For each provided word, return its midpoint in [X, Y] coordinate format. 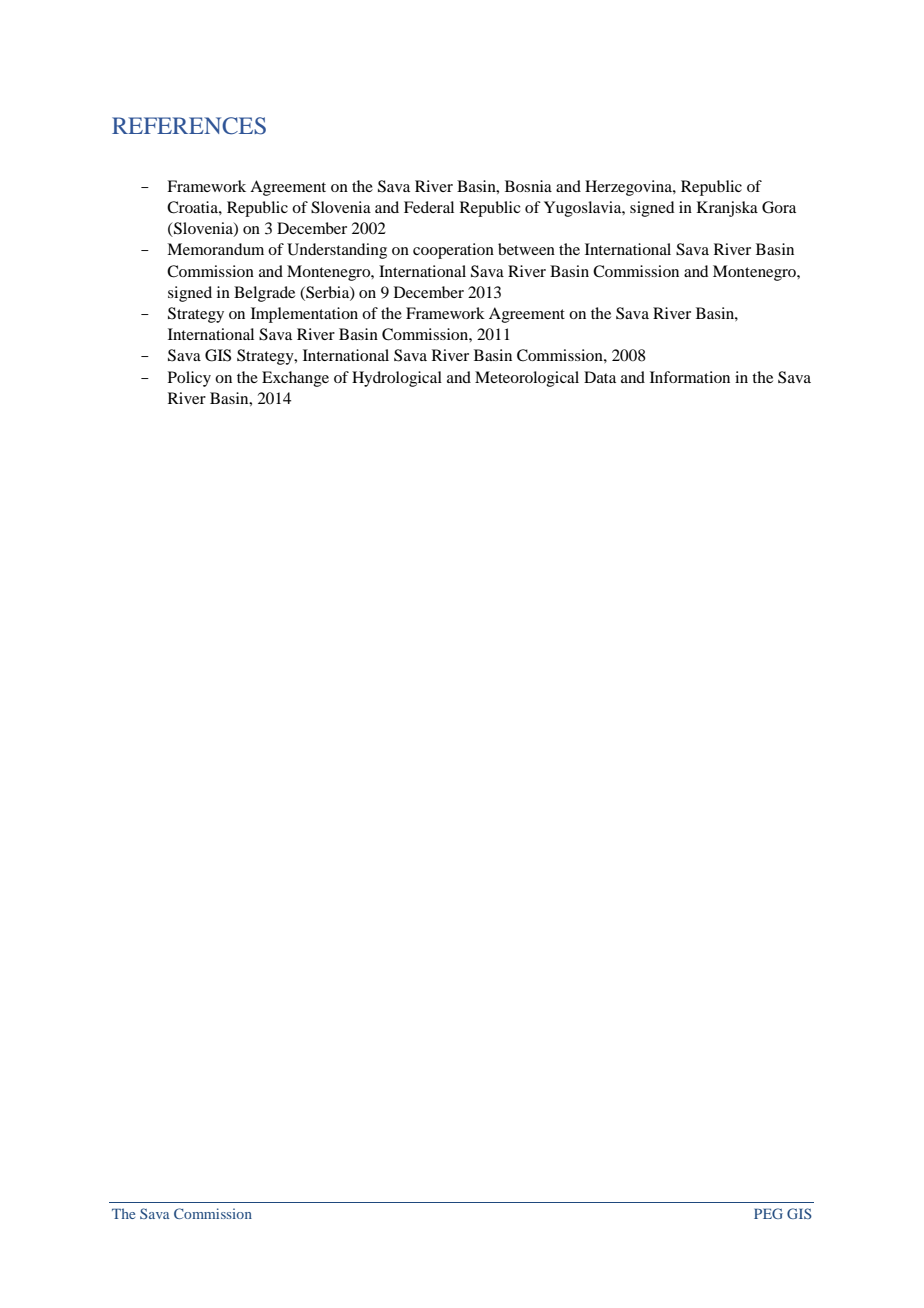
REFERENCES [189, 126]
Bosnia [528, 186]
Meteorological [527, 379]
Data [600, 377]
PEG [768, 1213]
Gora [779, 207]
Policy [189, 379]
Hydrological [397, 379]
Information [690, 377]
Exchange [295, 379]
